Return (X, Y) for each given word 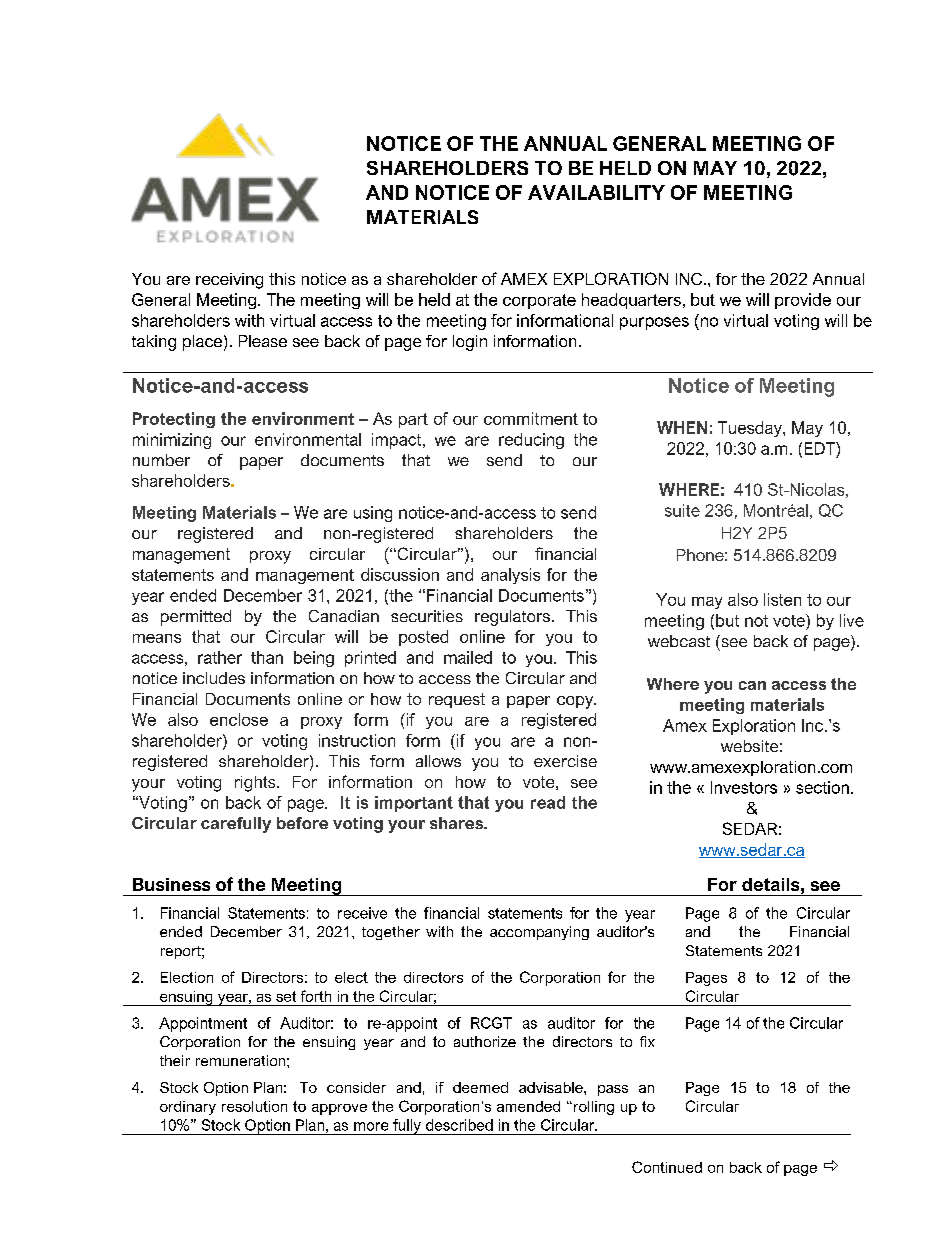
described (459, 1125)
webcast (679, 641)
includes (214, 678)
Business (171, 884)
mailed (468, 657)
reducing (531, 441)
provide (803, 301)
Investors (744, 787)
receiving (229, 281)
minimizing (172, 441)
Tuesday (751, 429)
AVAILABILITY (596, 192)
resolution (254, 1106)
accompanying (539, 933)
